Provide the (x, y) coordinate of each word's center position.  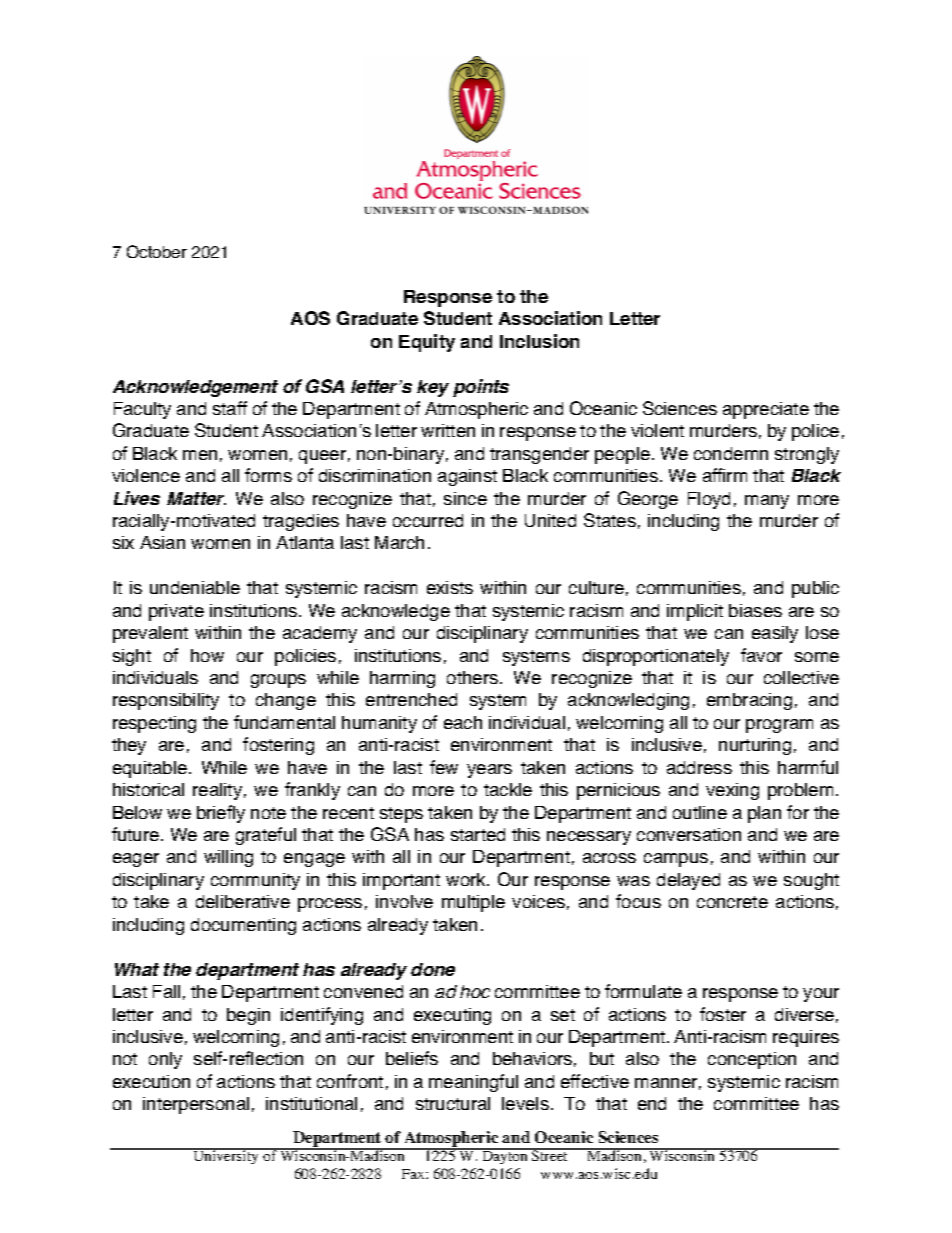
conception (752, 1060)
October (157, 251)
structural (453, 1103)
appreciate (766, 410)
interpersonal (196, 1105)
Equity (427, 343)
